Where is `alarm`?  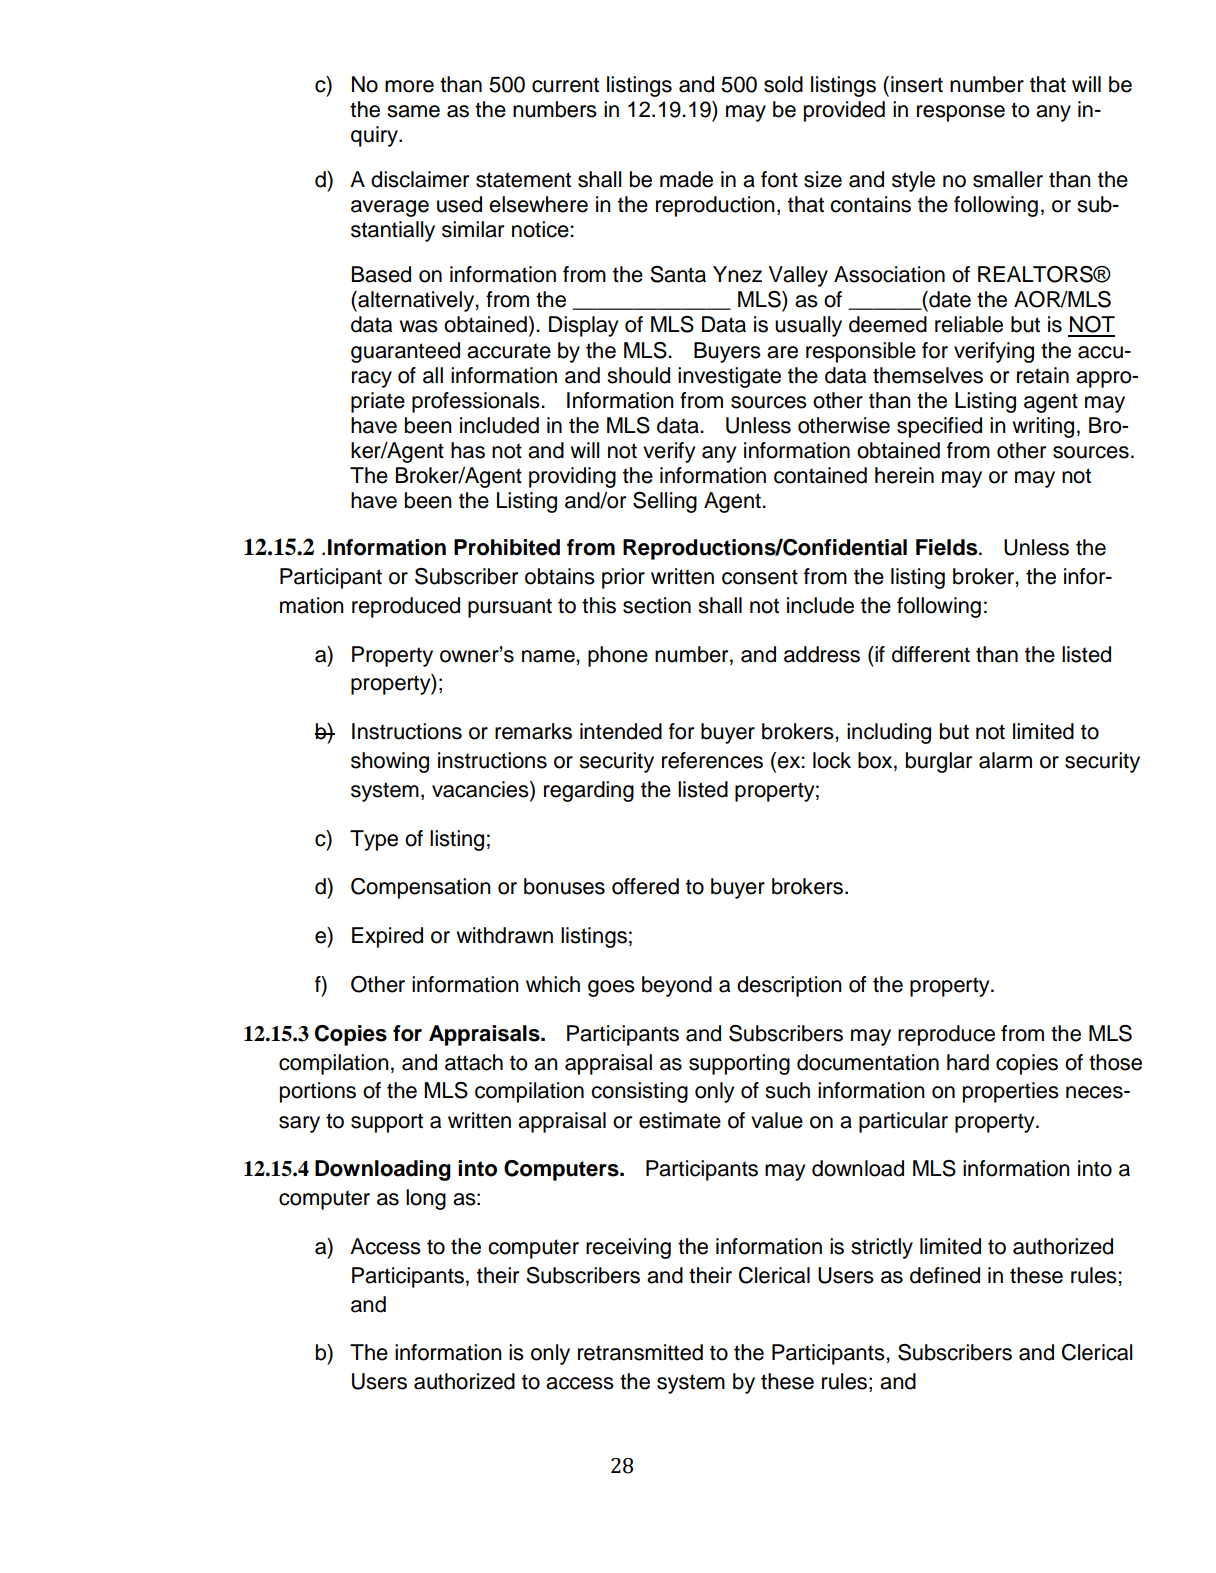 alarm is located at coordinates (1005, 760).
